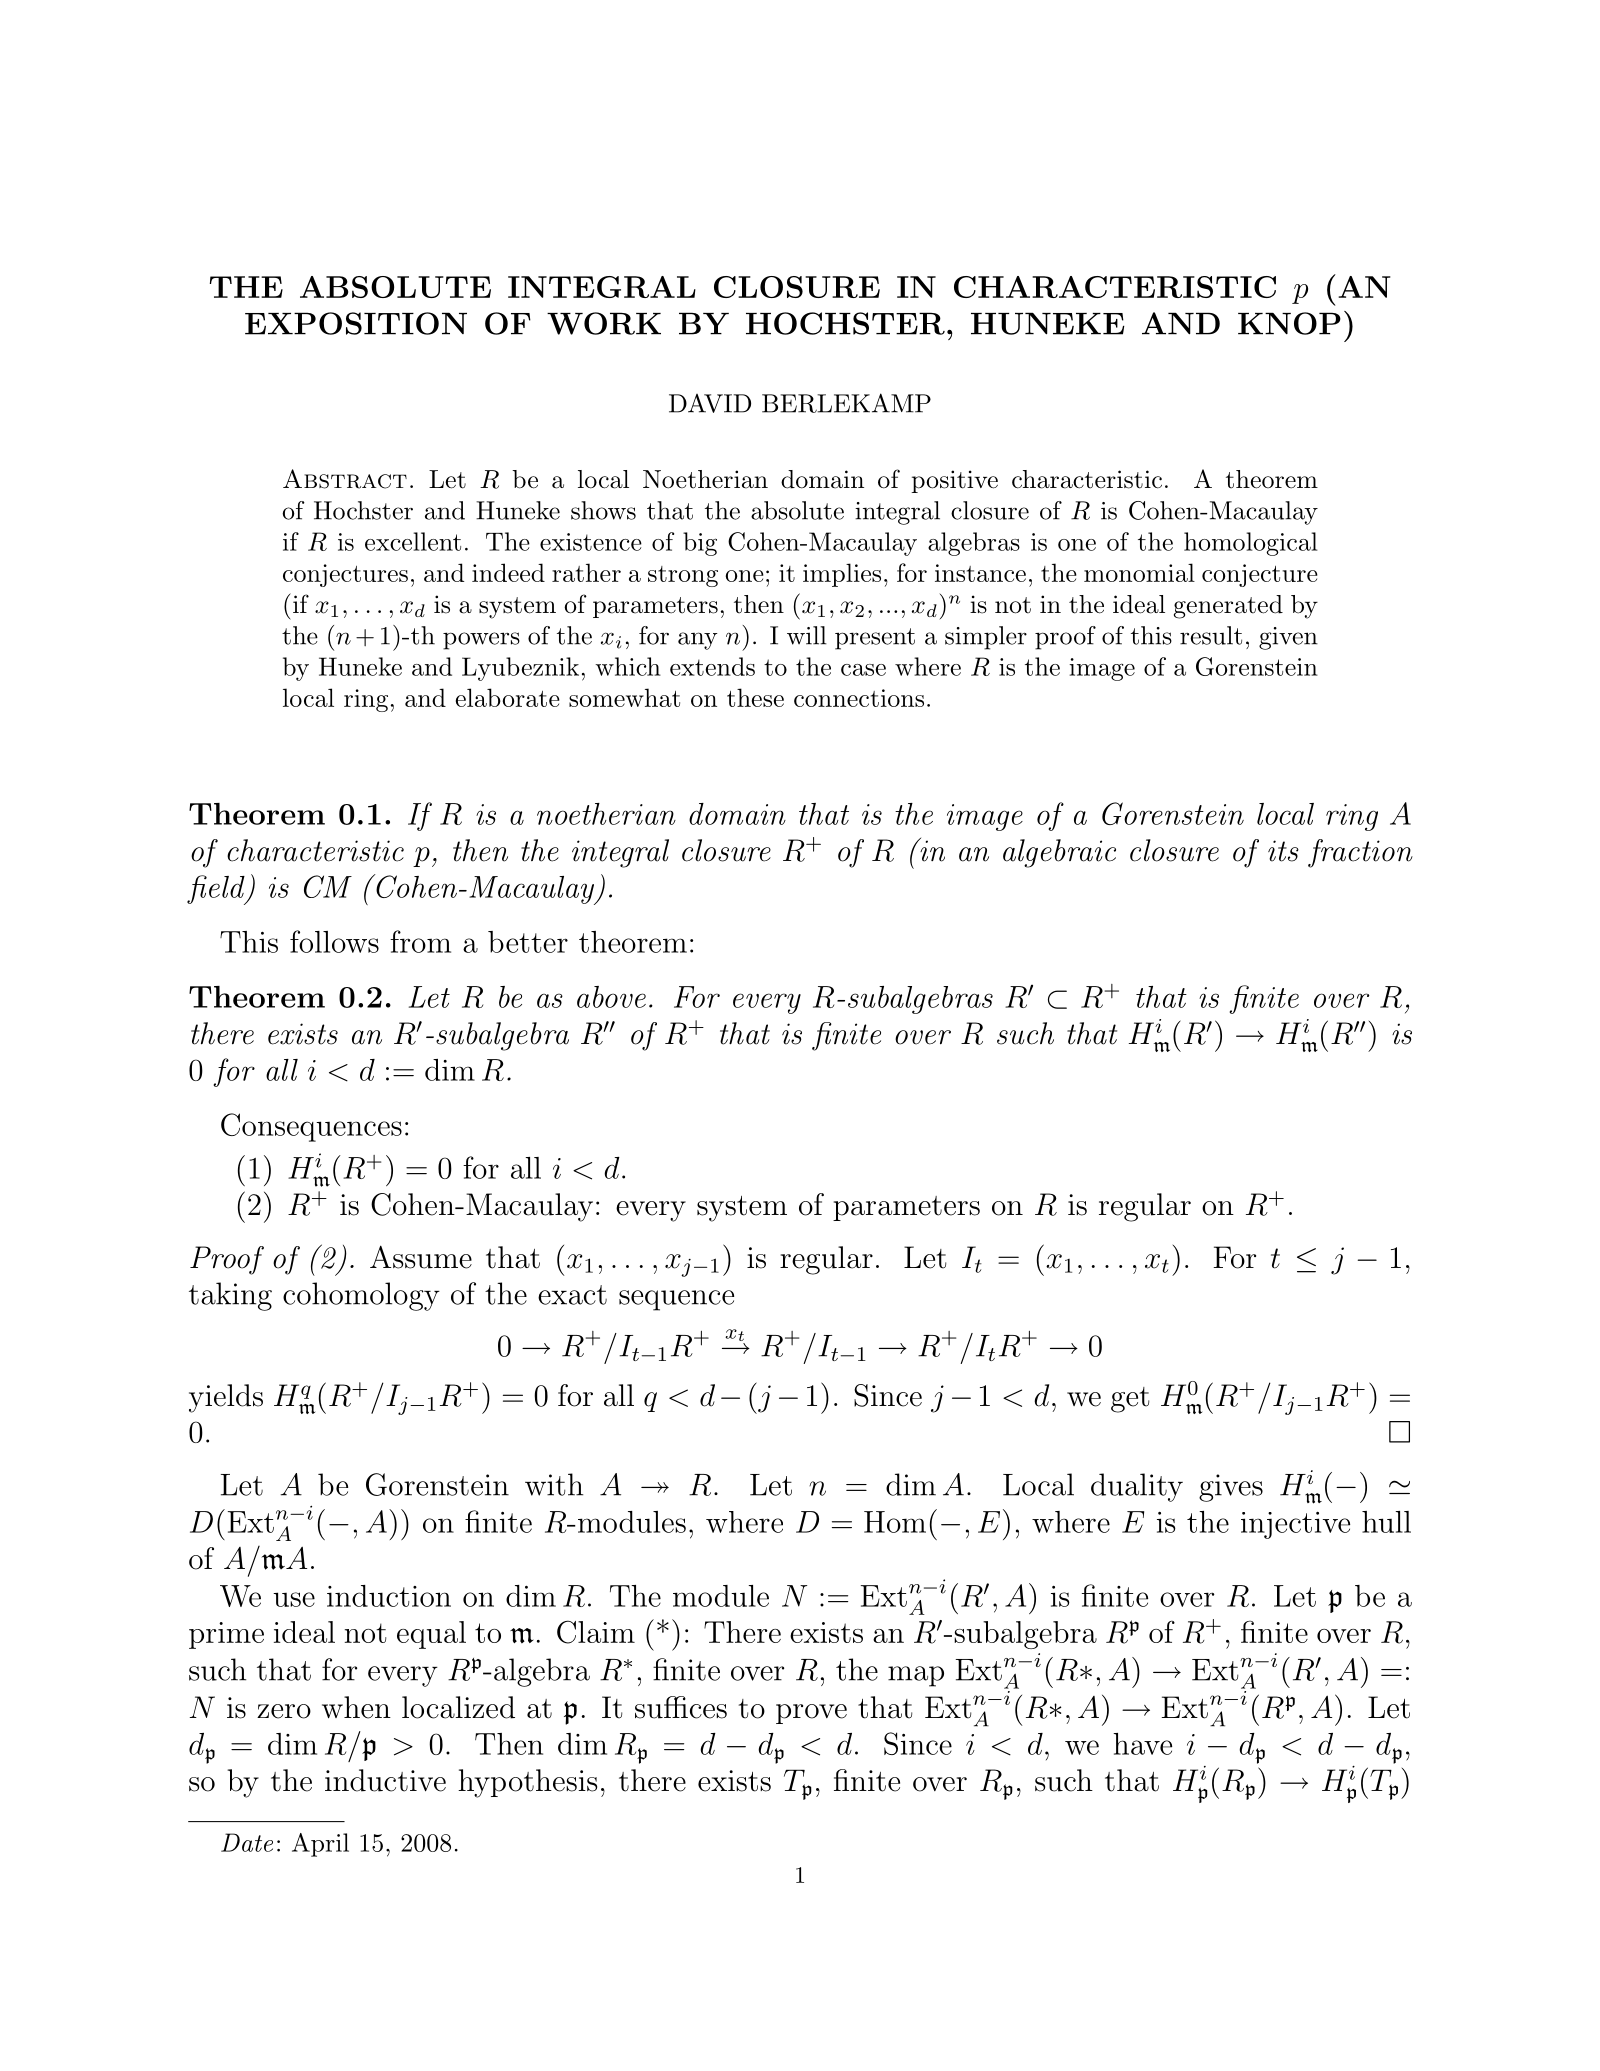  What do you see at coordinates (1142, 1744) in the page?
I see `have` at bounding box center [1142, 1744].
